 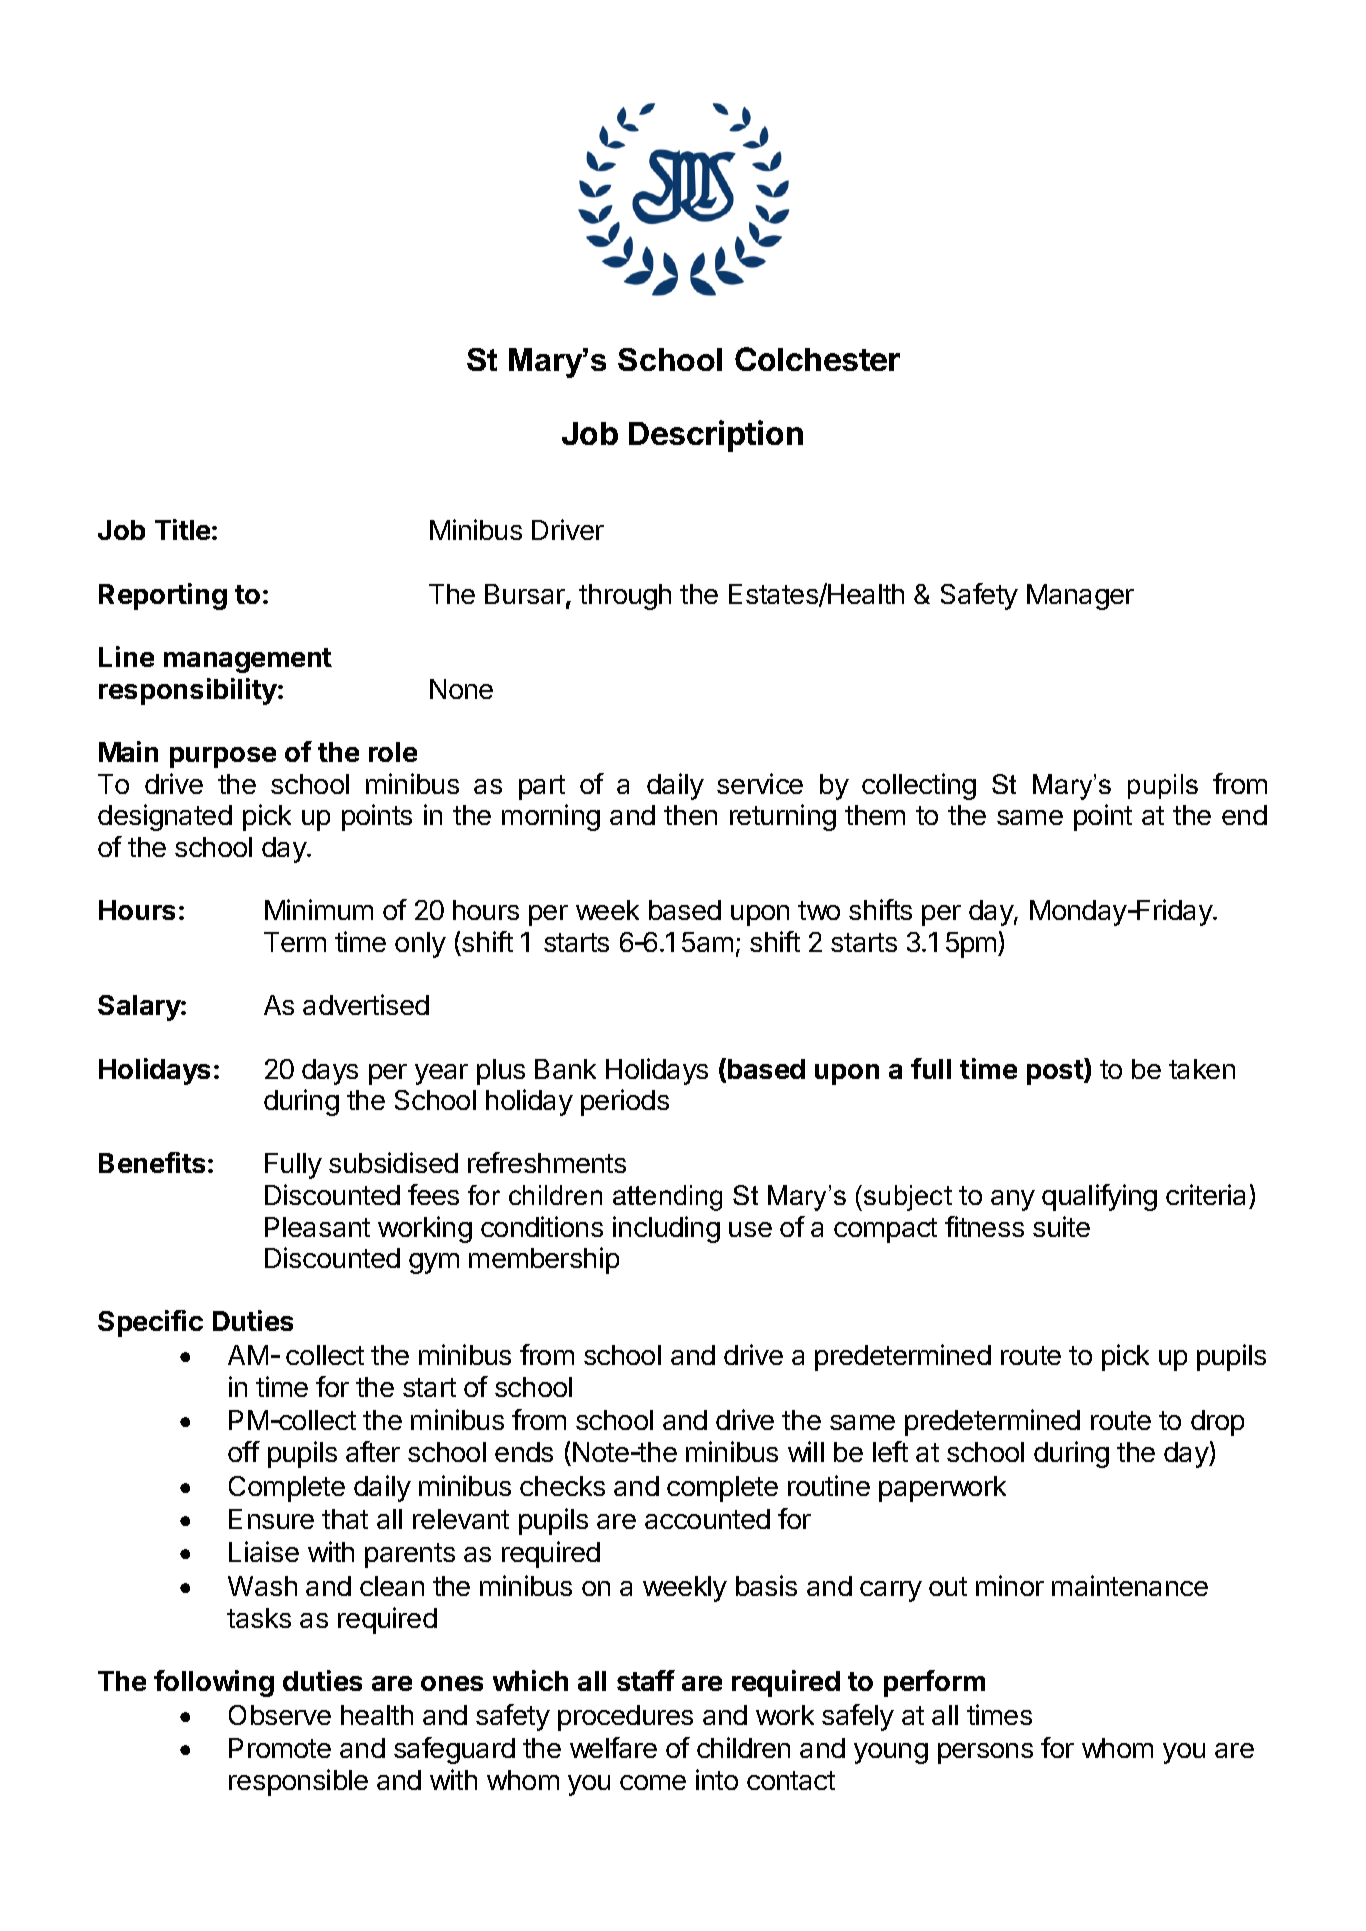 What do you see at coordinates (280, 1748) in the document?
I see `Promote` at bounding box center [280, 1748].
